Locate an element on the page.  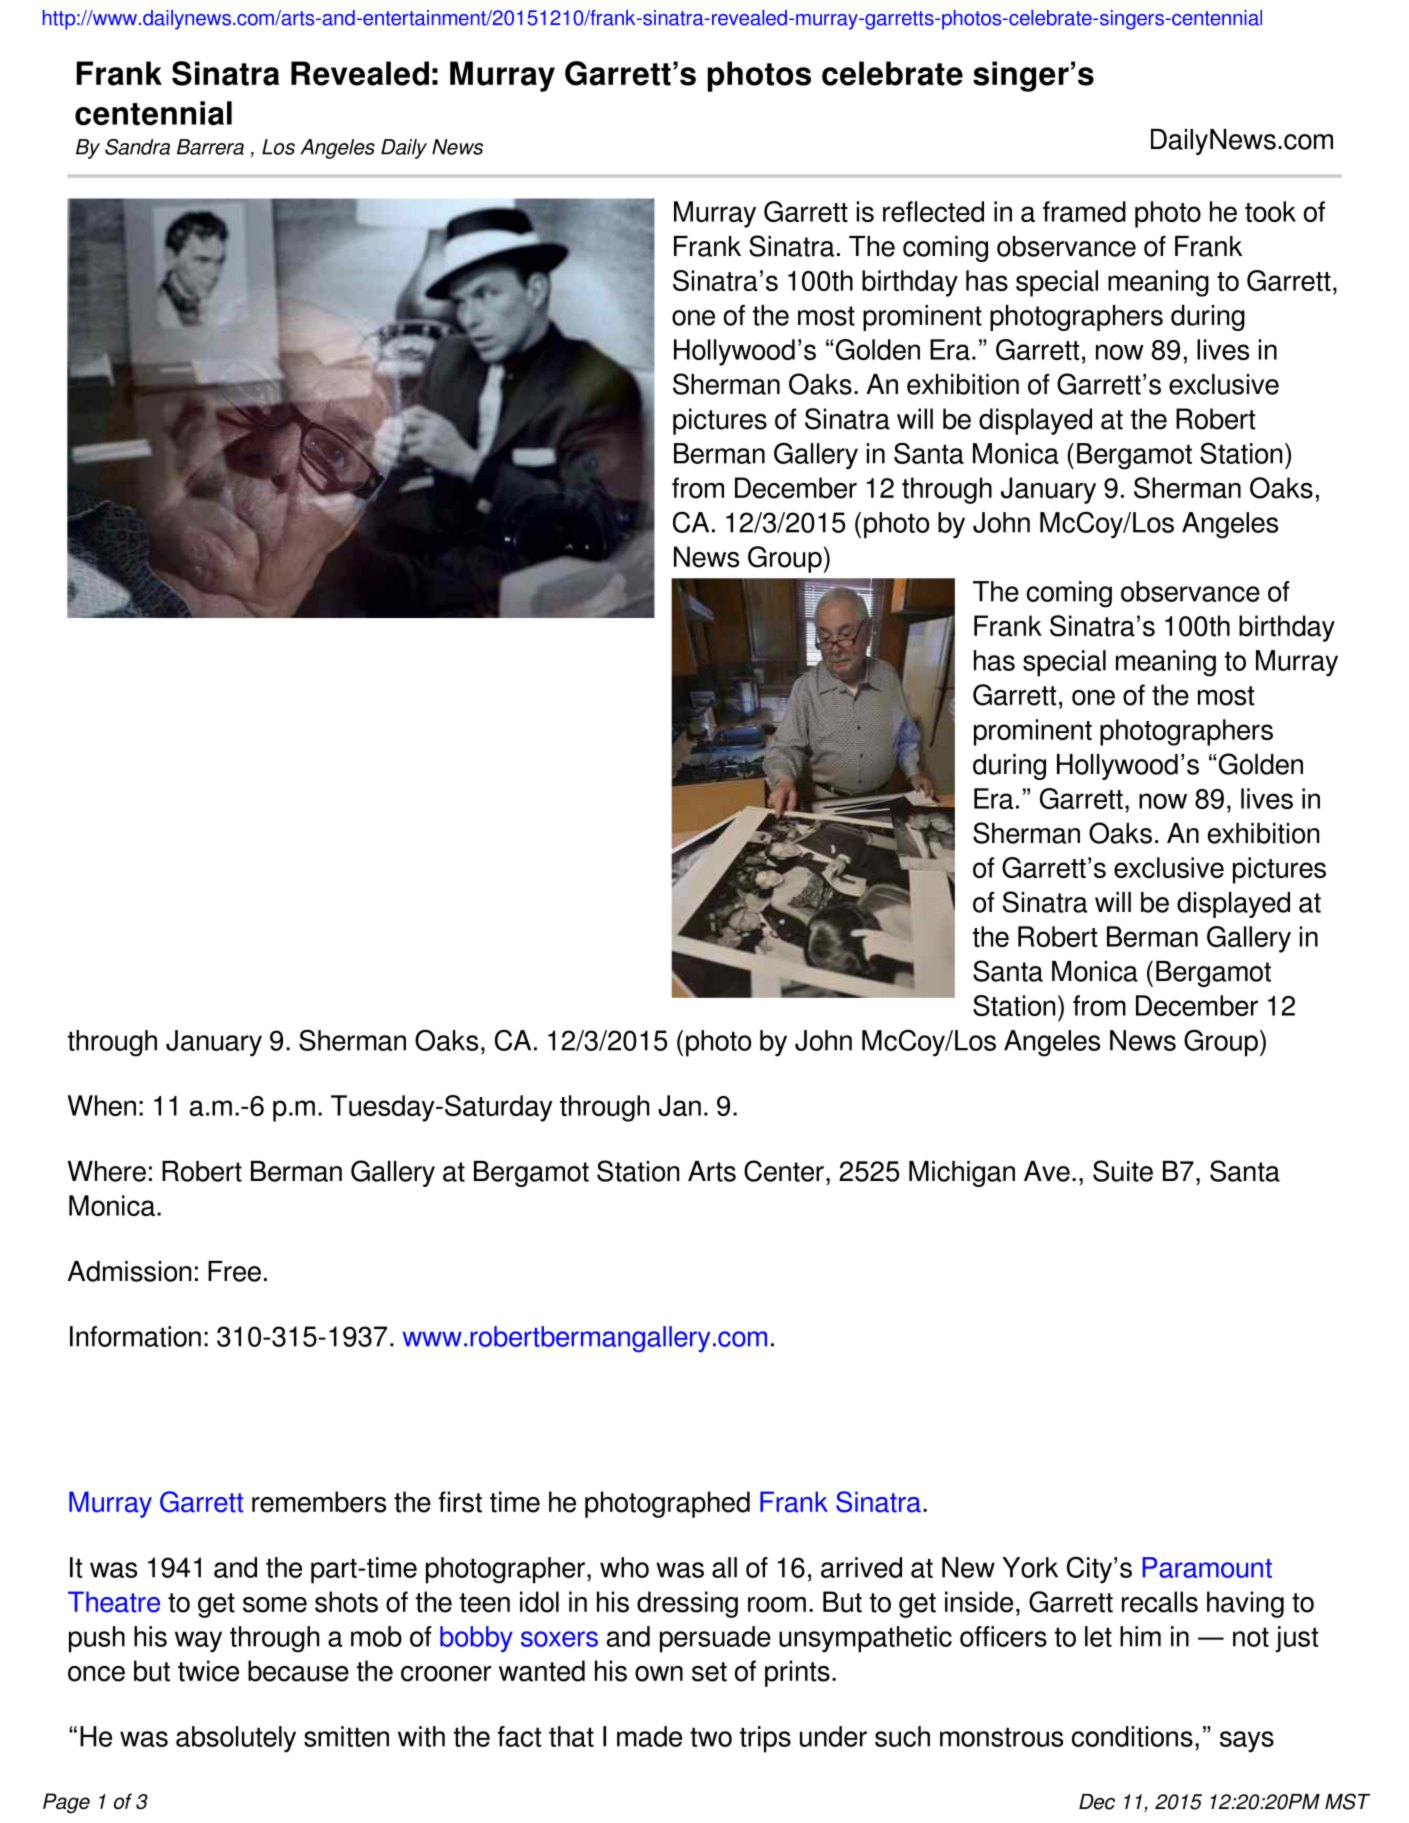
When is located at coordinates (102, 1105).
